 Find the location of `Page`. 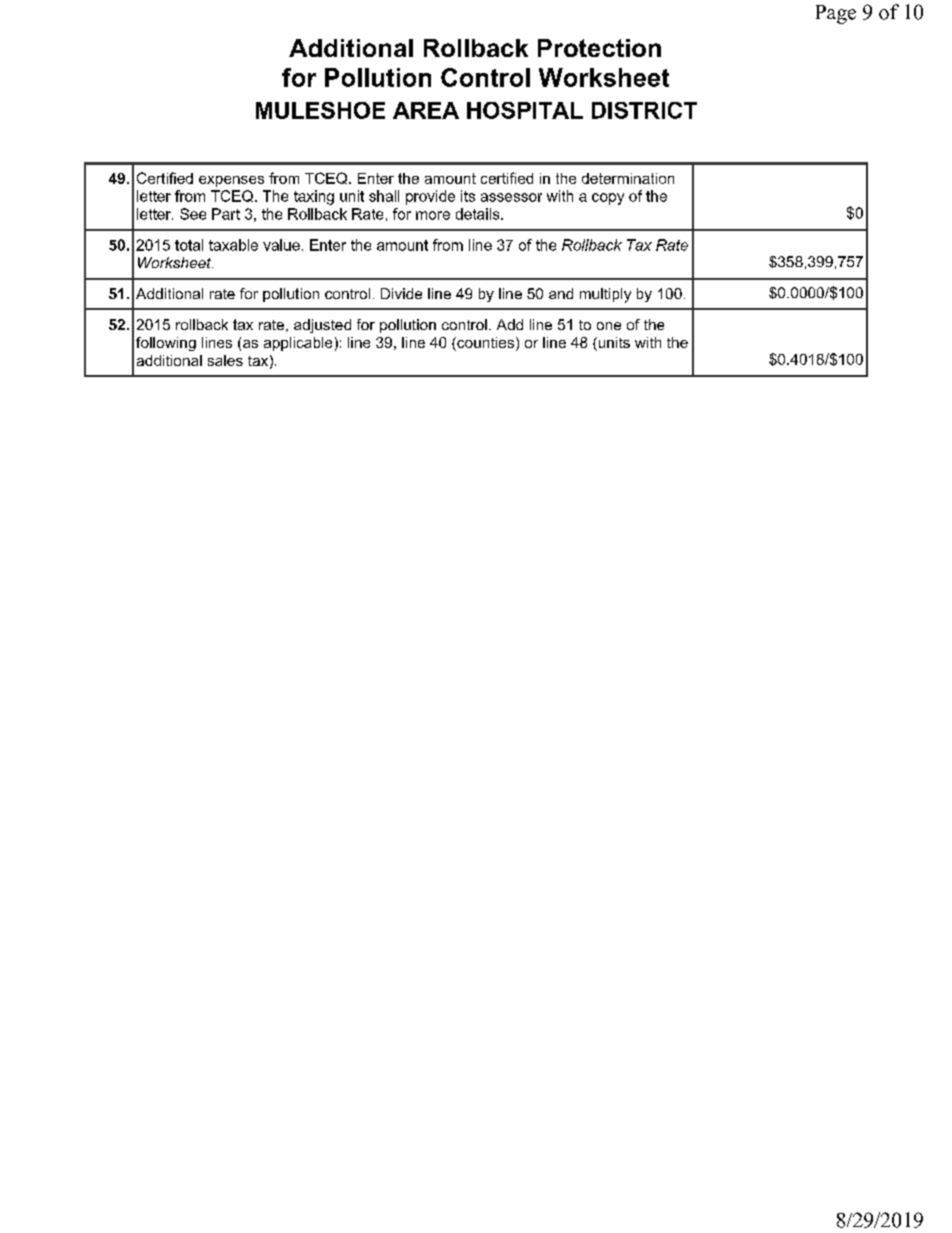

Page is located at coordinates (836, 14).
